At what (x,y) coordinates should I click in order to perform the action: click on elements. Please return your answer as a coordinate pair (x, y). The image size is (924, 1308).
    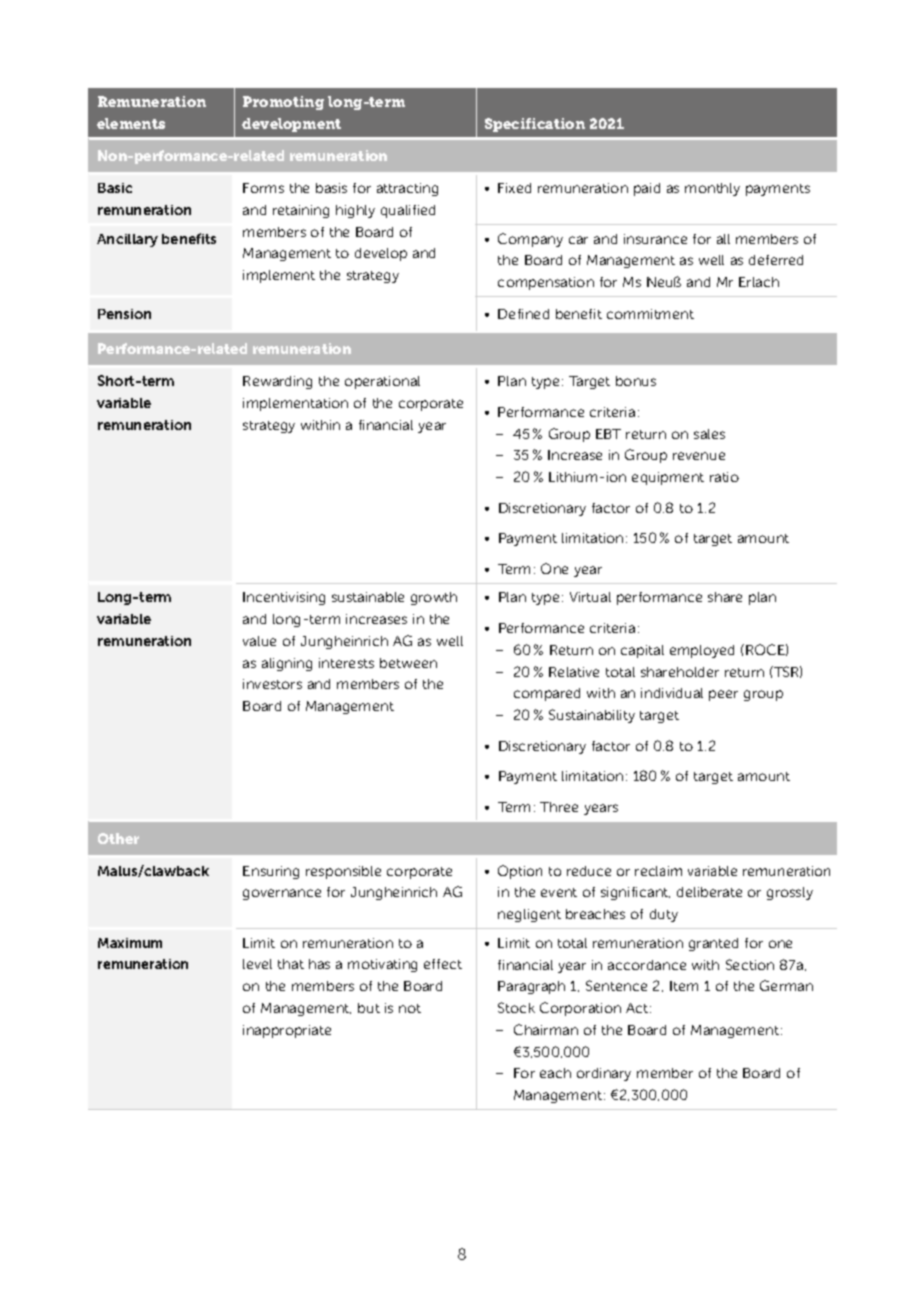
    Looking at the image, I should click on (131, 123).
